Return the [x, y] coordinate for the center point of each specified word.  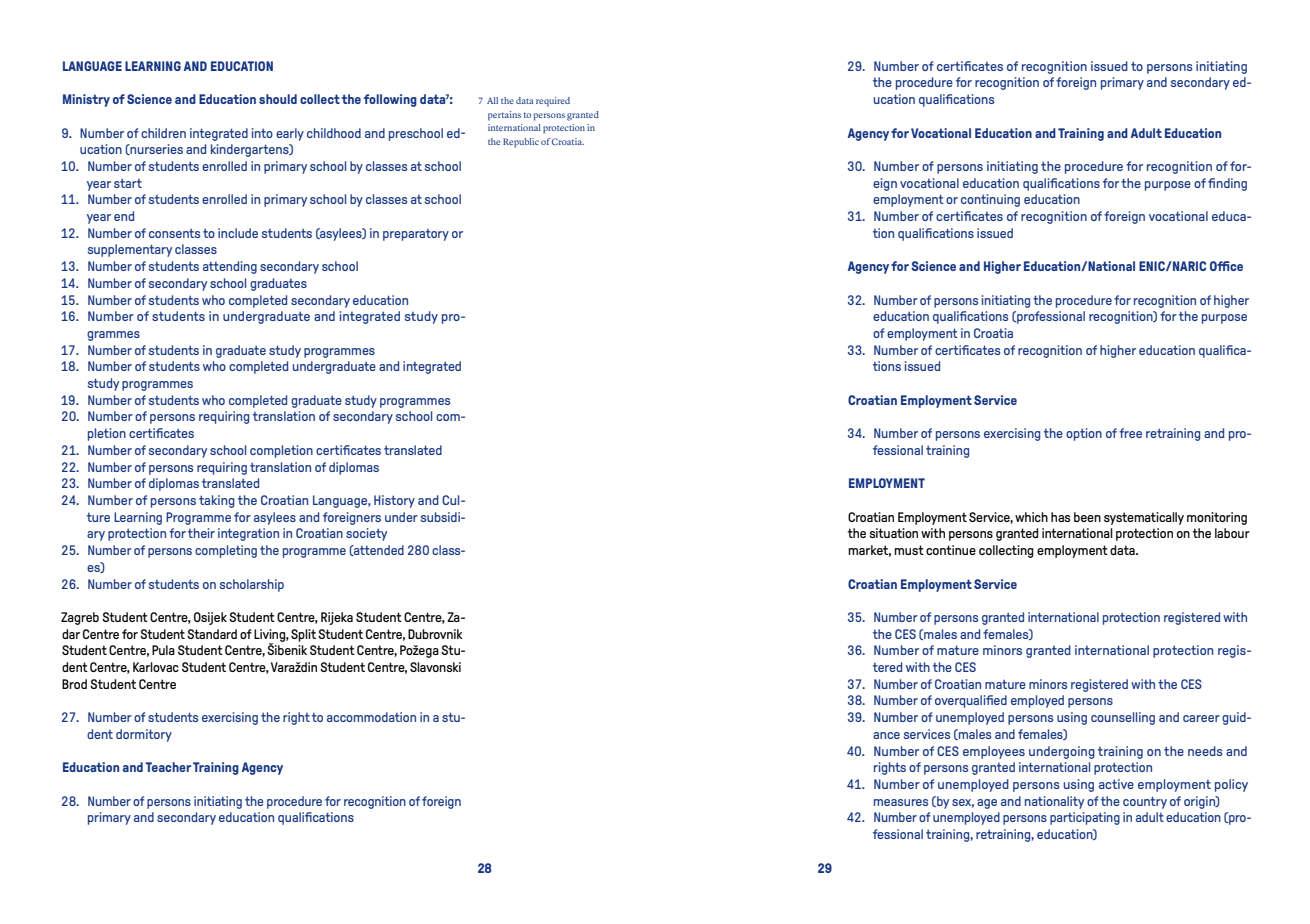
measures [901, 802]
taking [217, 501]
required [553, 102]
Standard [212, 634]
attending [230, 267]
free [1130, 433]
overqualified [971, 701]
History [394, 501]
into [262, 133]
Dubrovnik [435, 634]
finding [1227, 184]
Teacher [168, 767]
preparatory [416, 235]
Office [1226, 266]
